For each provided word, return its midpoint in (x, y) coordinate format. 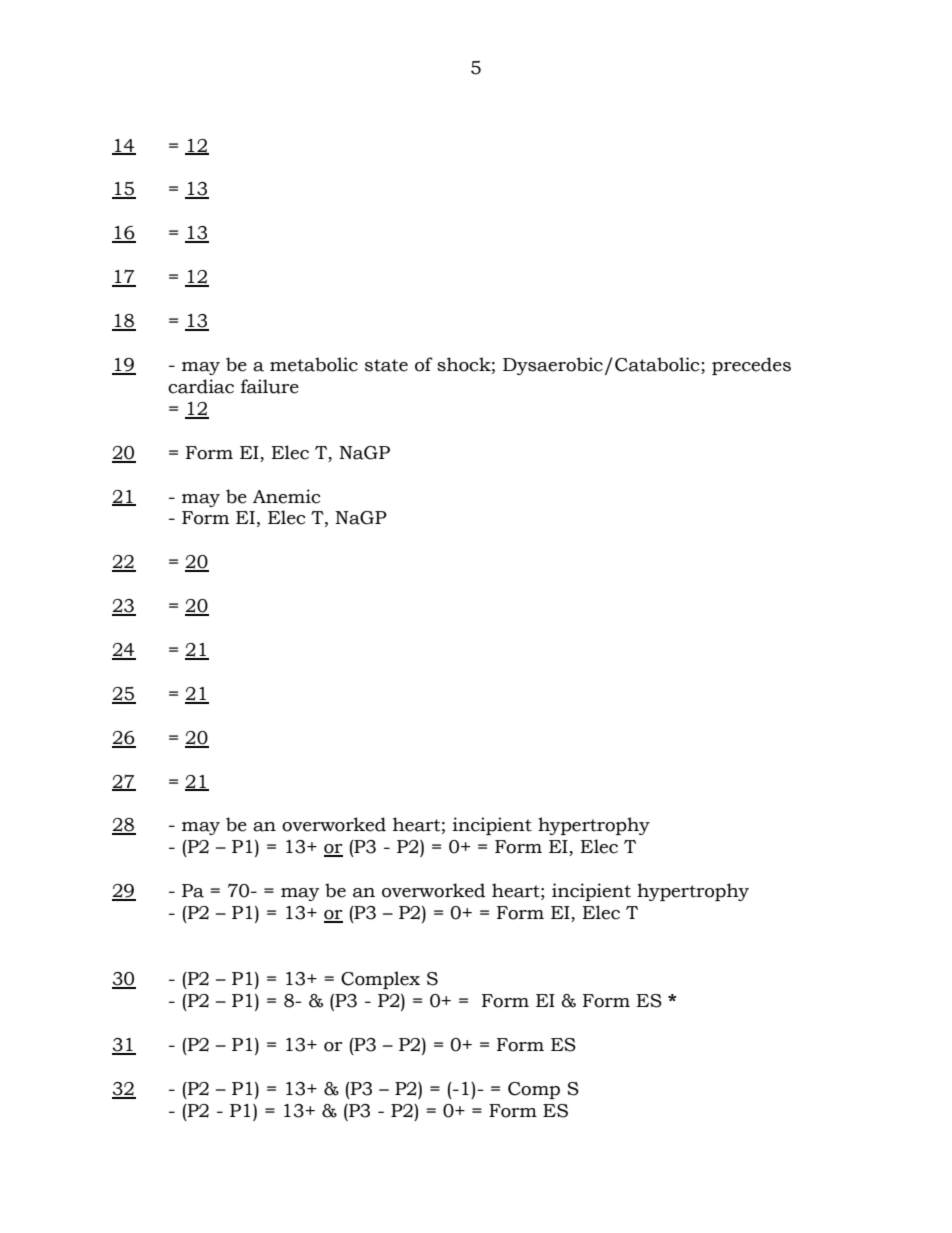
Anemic (286, 496)
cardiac (201, 386)
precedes (751, 366)
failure (270, 386)
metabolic (314, 364)
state (386, 365)
